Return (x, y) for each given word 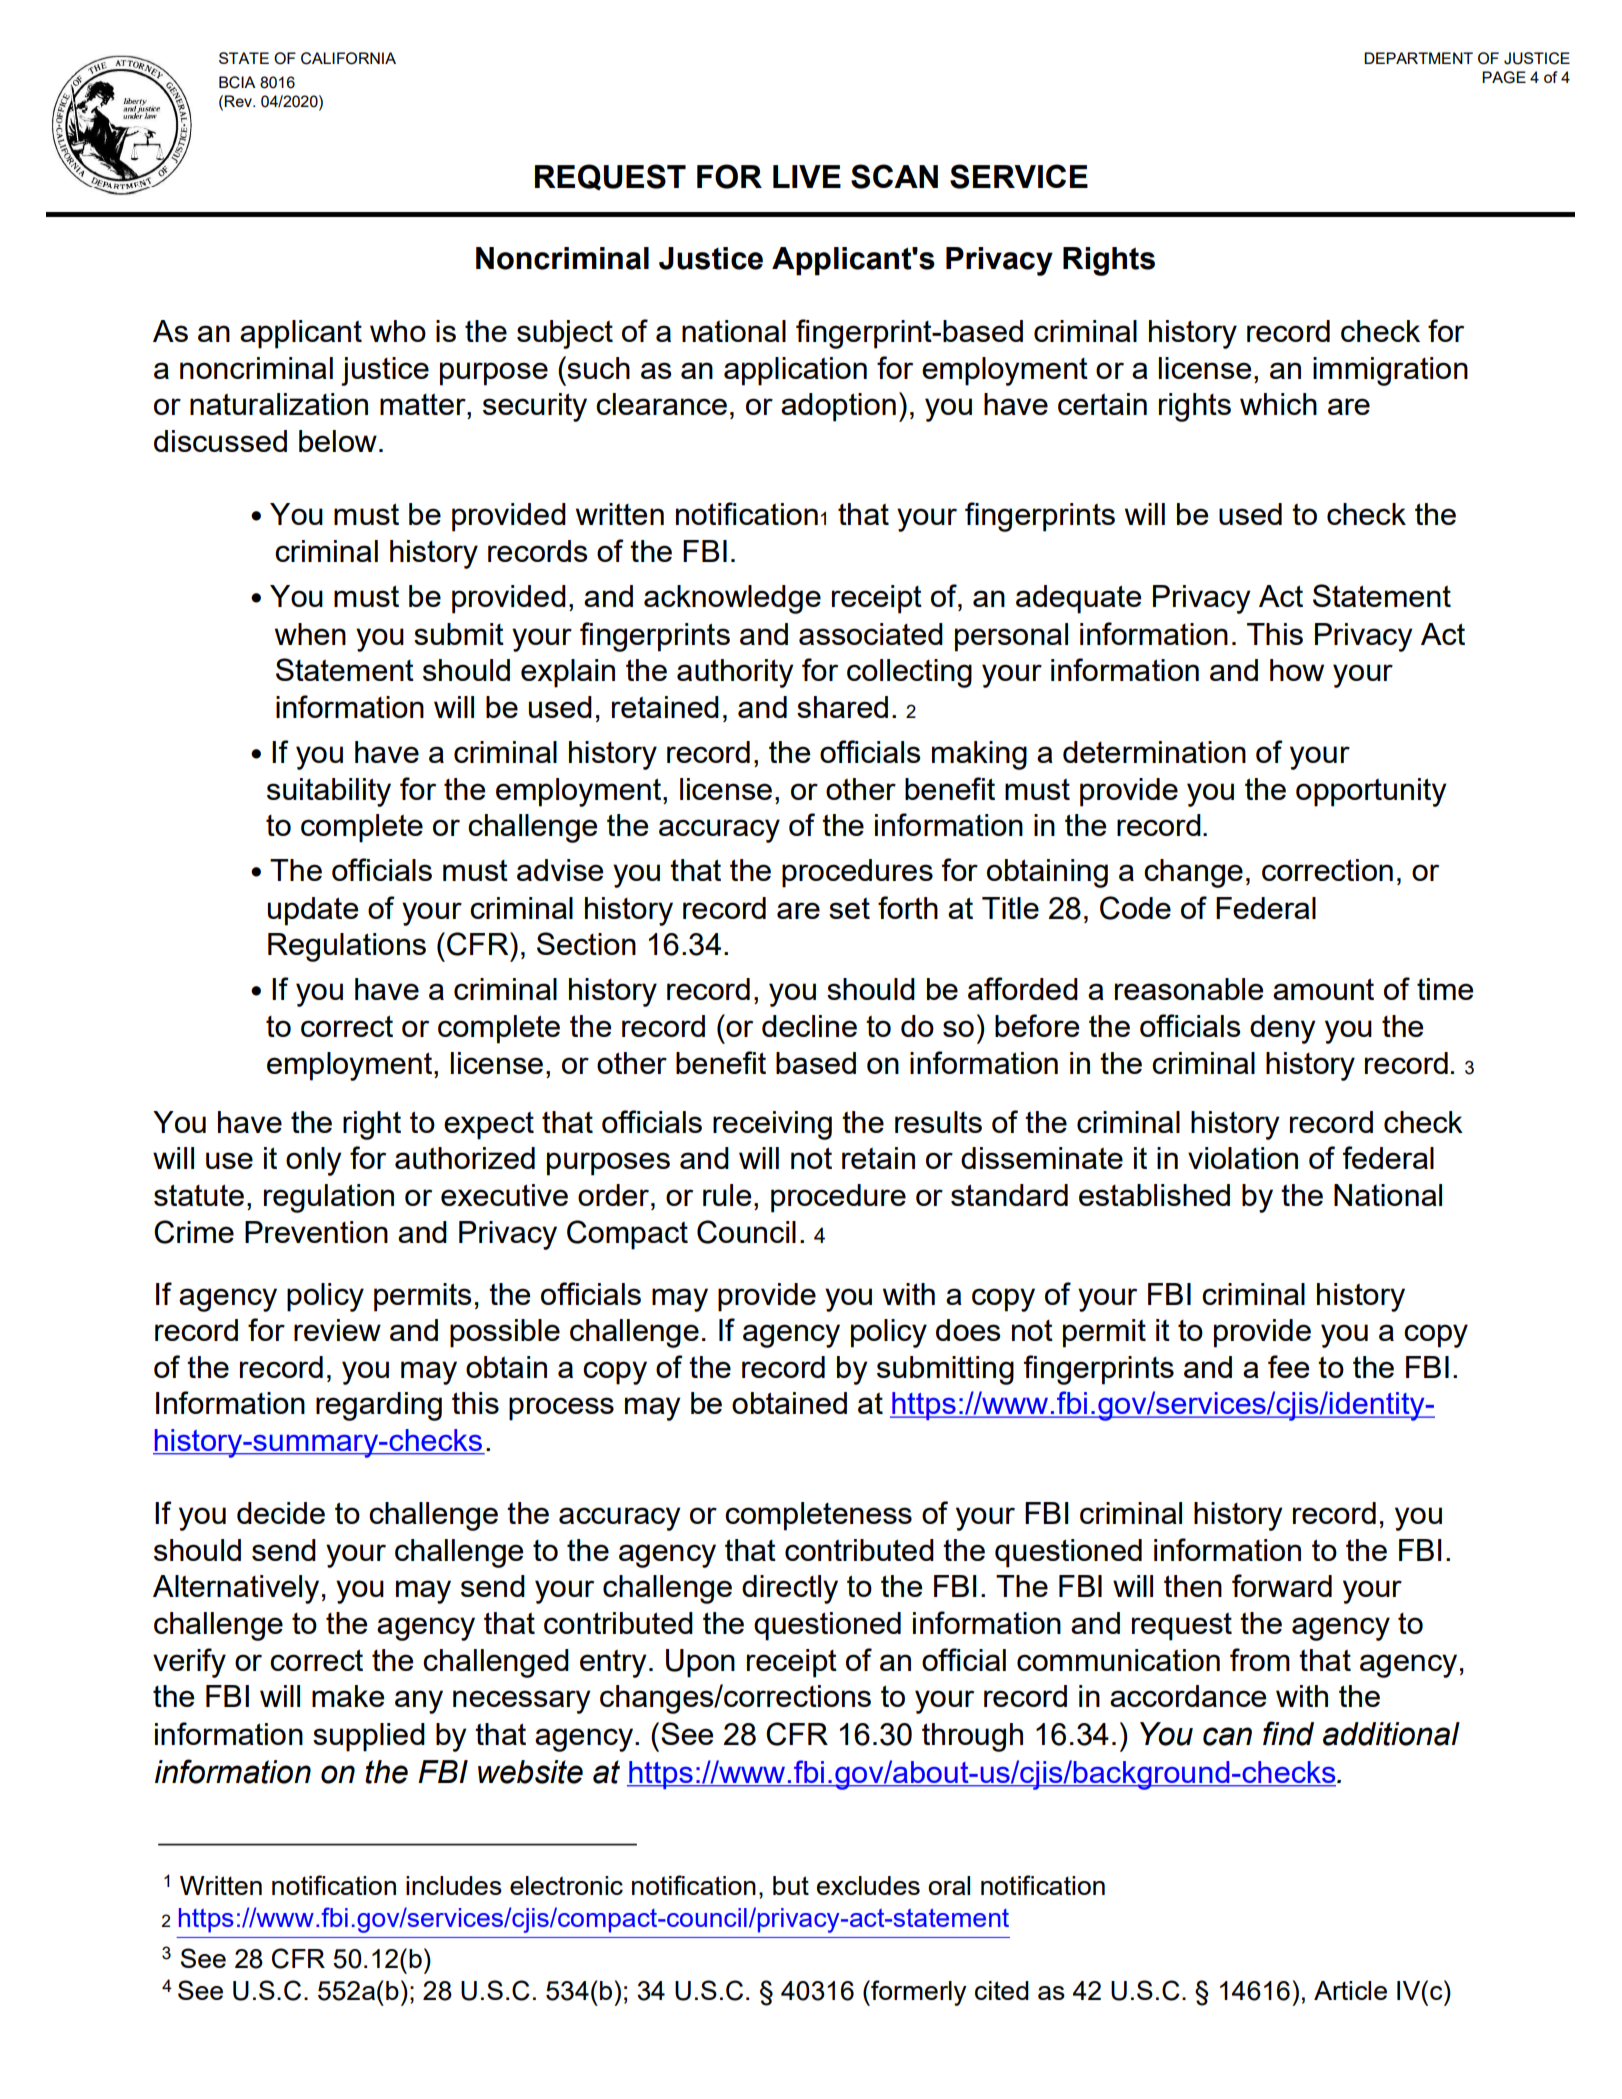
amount (1323, 989)
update (313, 911)
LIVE (807, 176)
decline (809, 1026)
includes (454, 1885)
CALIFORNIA (348, 58)
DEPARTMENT (1418, 58)
